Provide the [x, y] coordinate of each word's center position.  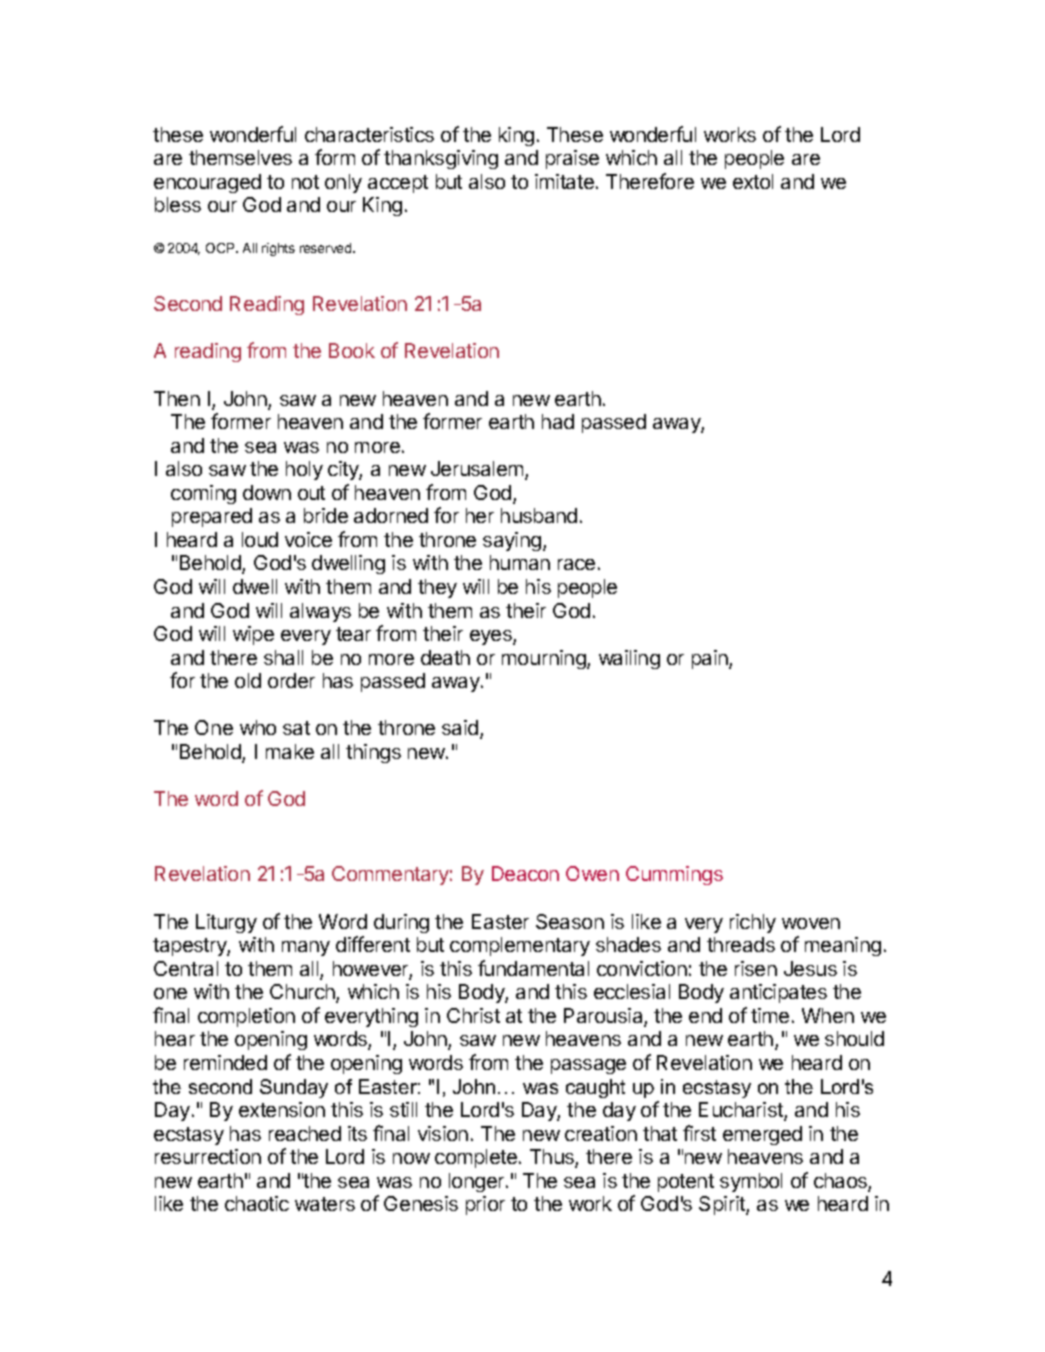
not [305, 182]
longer [478, 1182]
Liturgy [226, 923]
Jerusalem [478, 470]
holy [304, 470]
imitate [564, 181]
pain [711, 659]
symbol [751, 1182]
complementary [520, 946]
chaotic [257, 1203]
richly [753, 923]
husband [539, 515]
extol [753, 181]
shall [283, 657]
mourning [545, 659]
